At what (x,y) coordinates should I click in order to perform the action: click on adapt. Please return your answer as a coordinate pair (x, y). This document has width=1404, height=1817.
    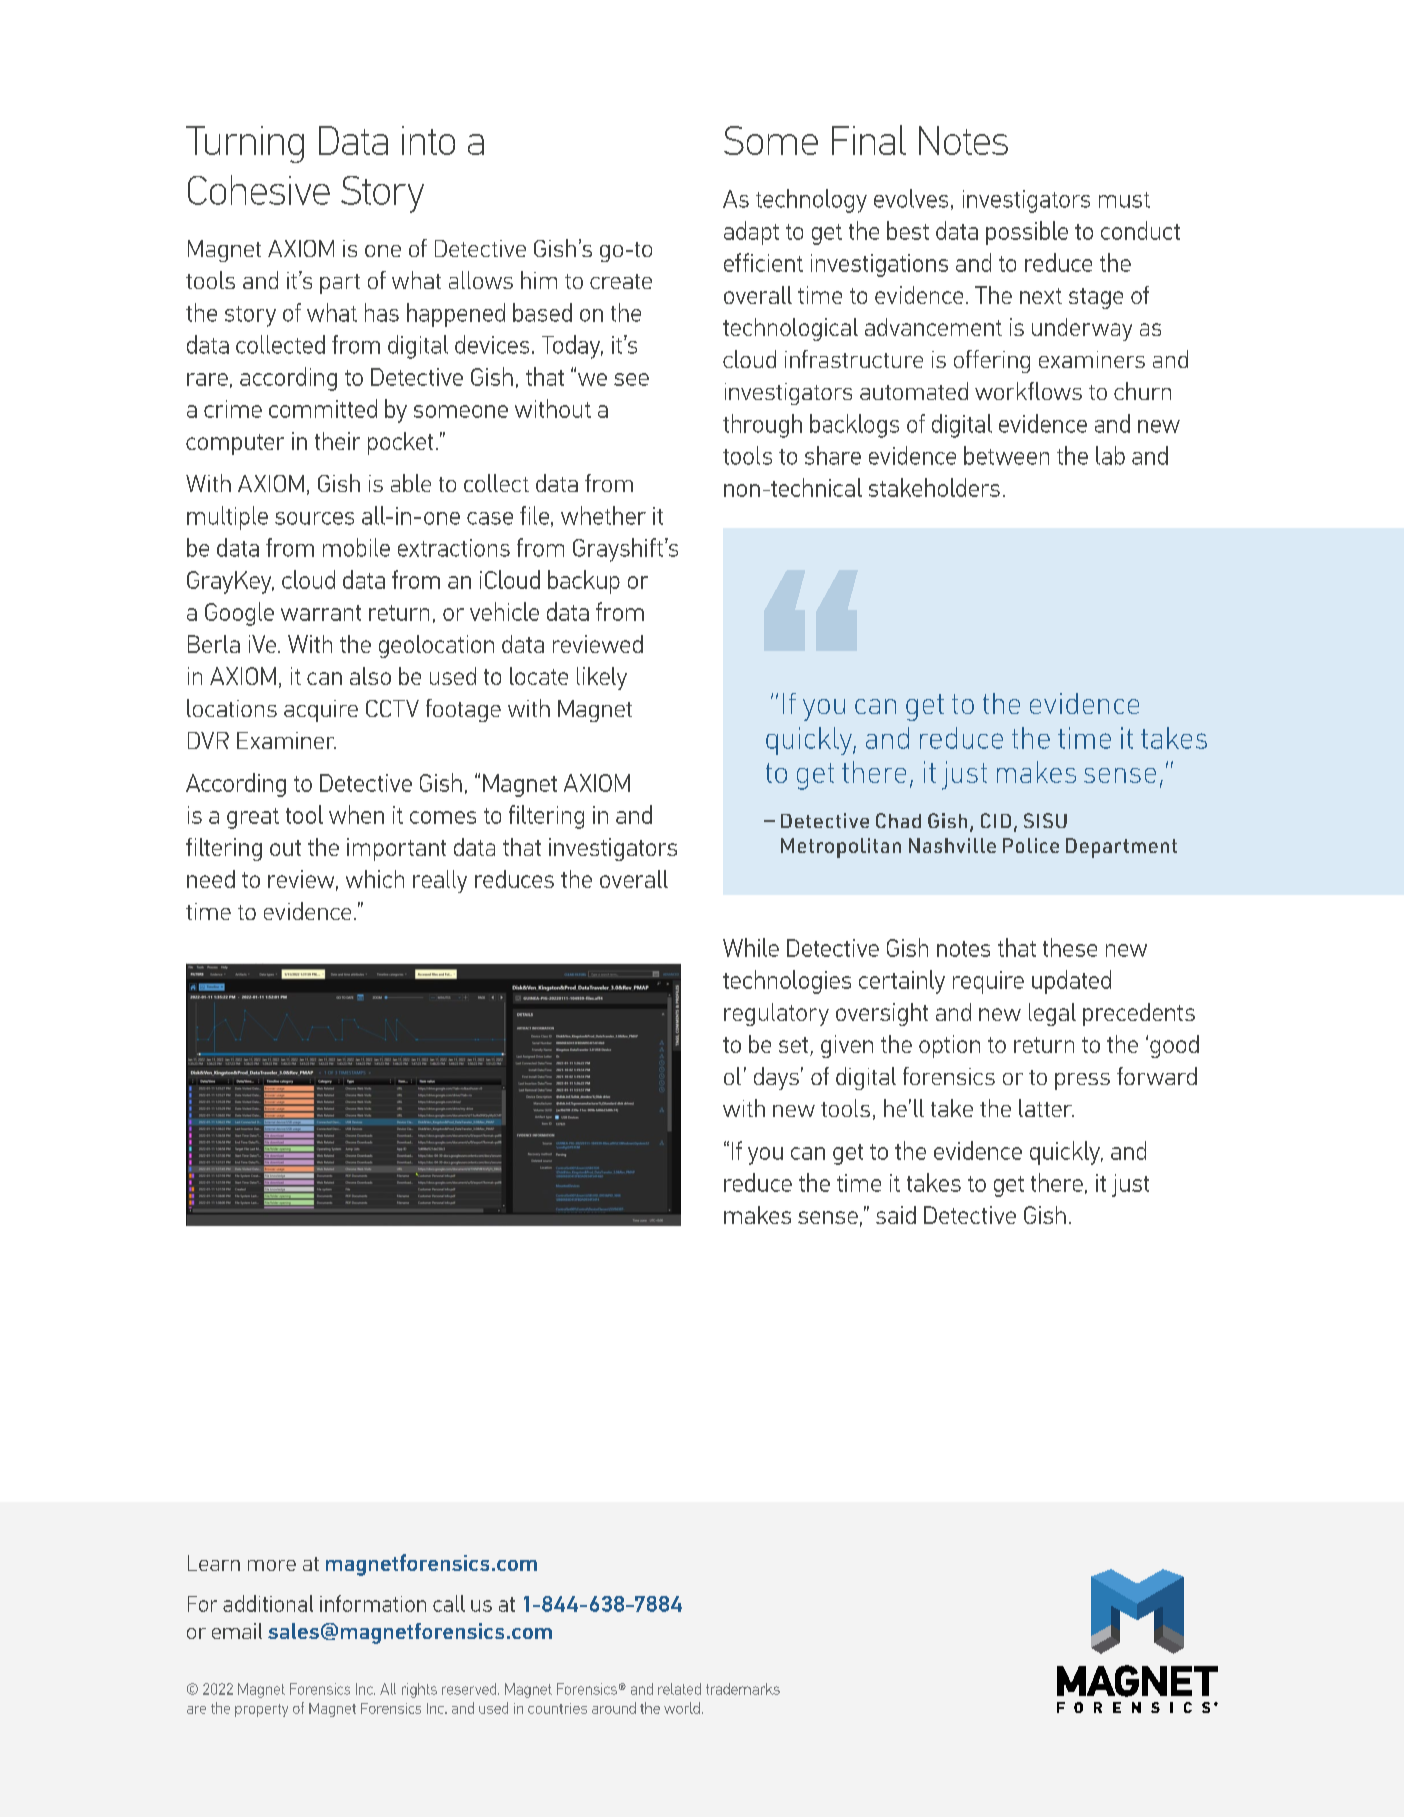
    Looking at the image, I should click on (751, 233).
